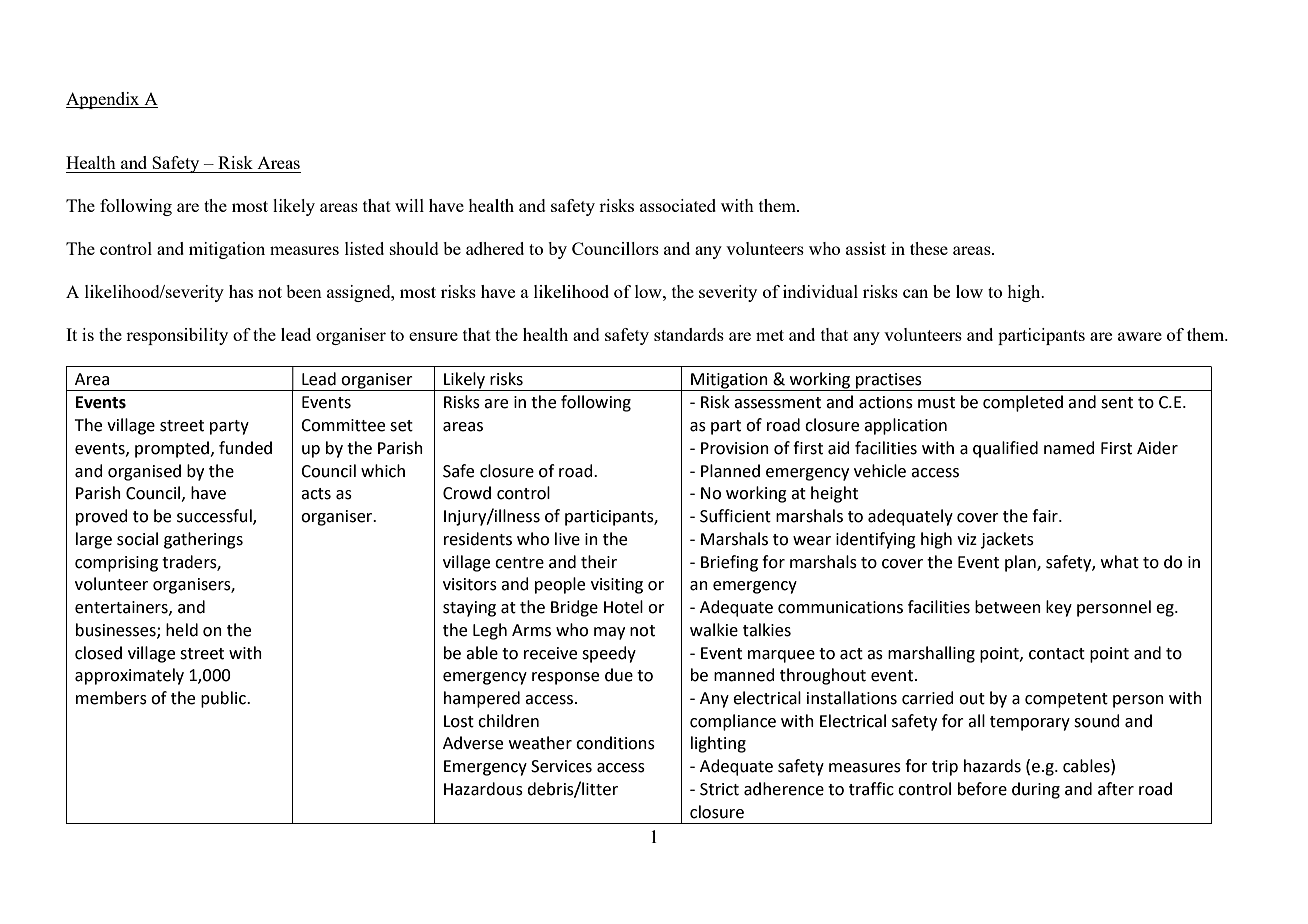 Image resolution: width=1308 pixels, height=924 pixels. What do you see at coordinates (245, 448) in the page?
I see `funded` at bounding box center [245, 448].
